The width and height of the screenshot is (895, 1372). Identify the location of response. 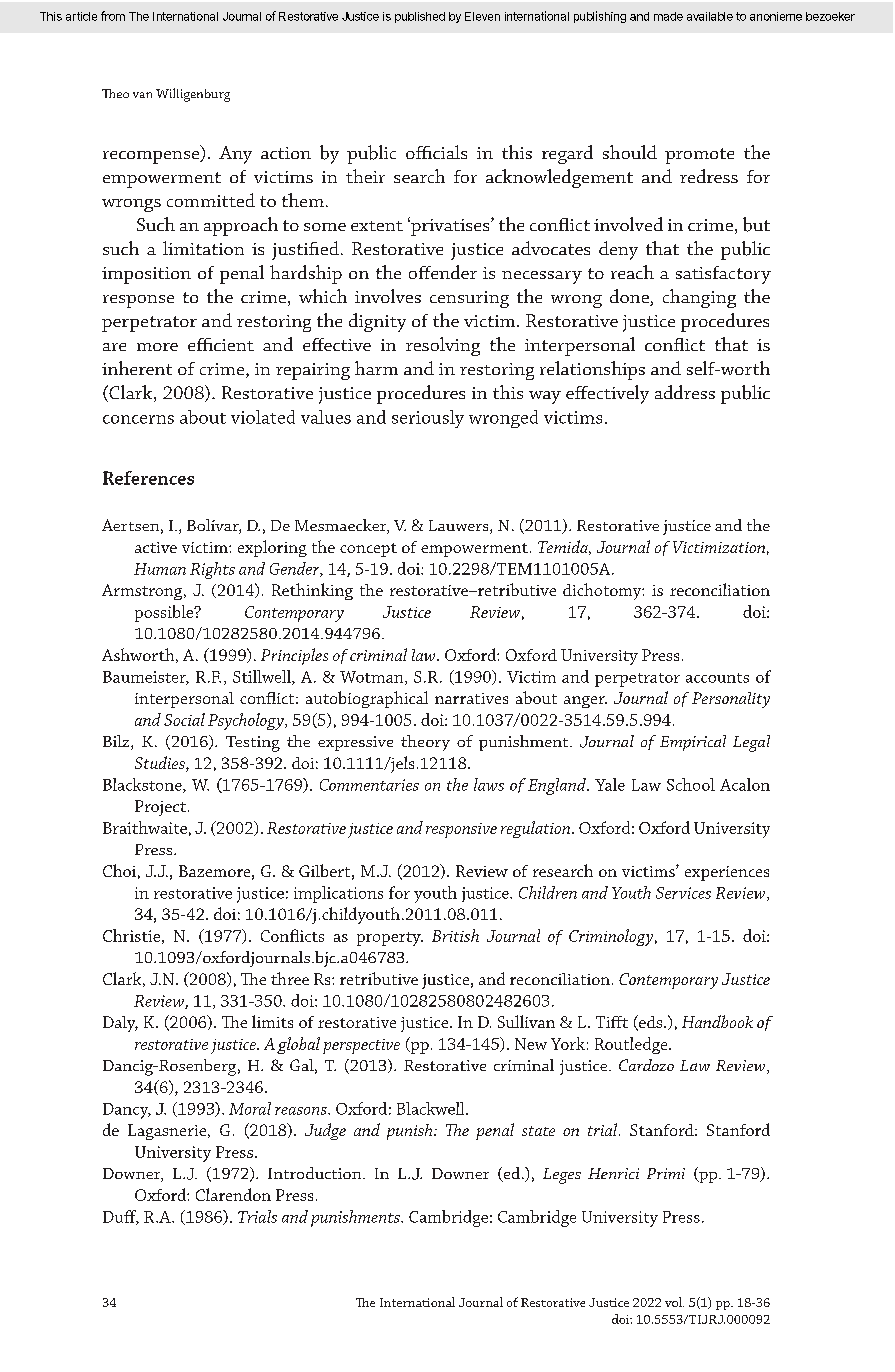
(138, 301).
